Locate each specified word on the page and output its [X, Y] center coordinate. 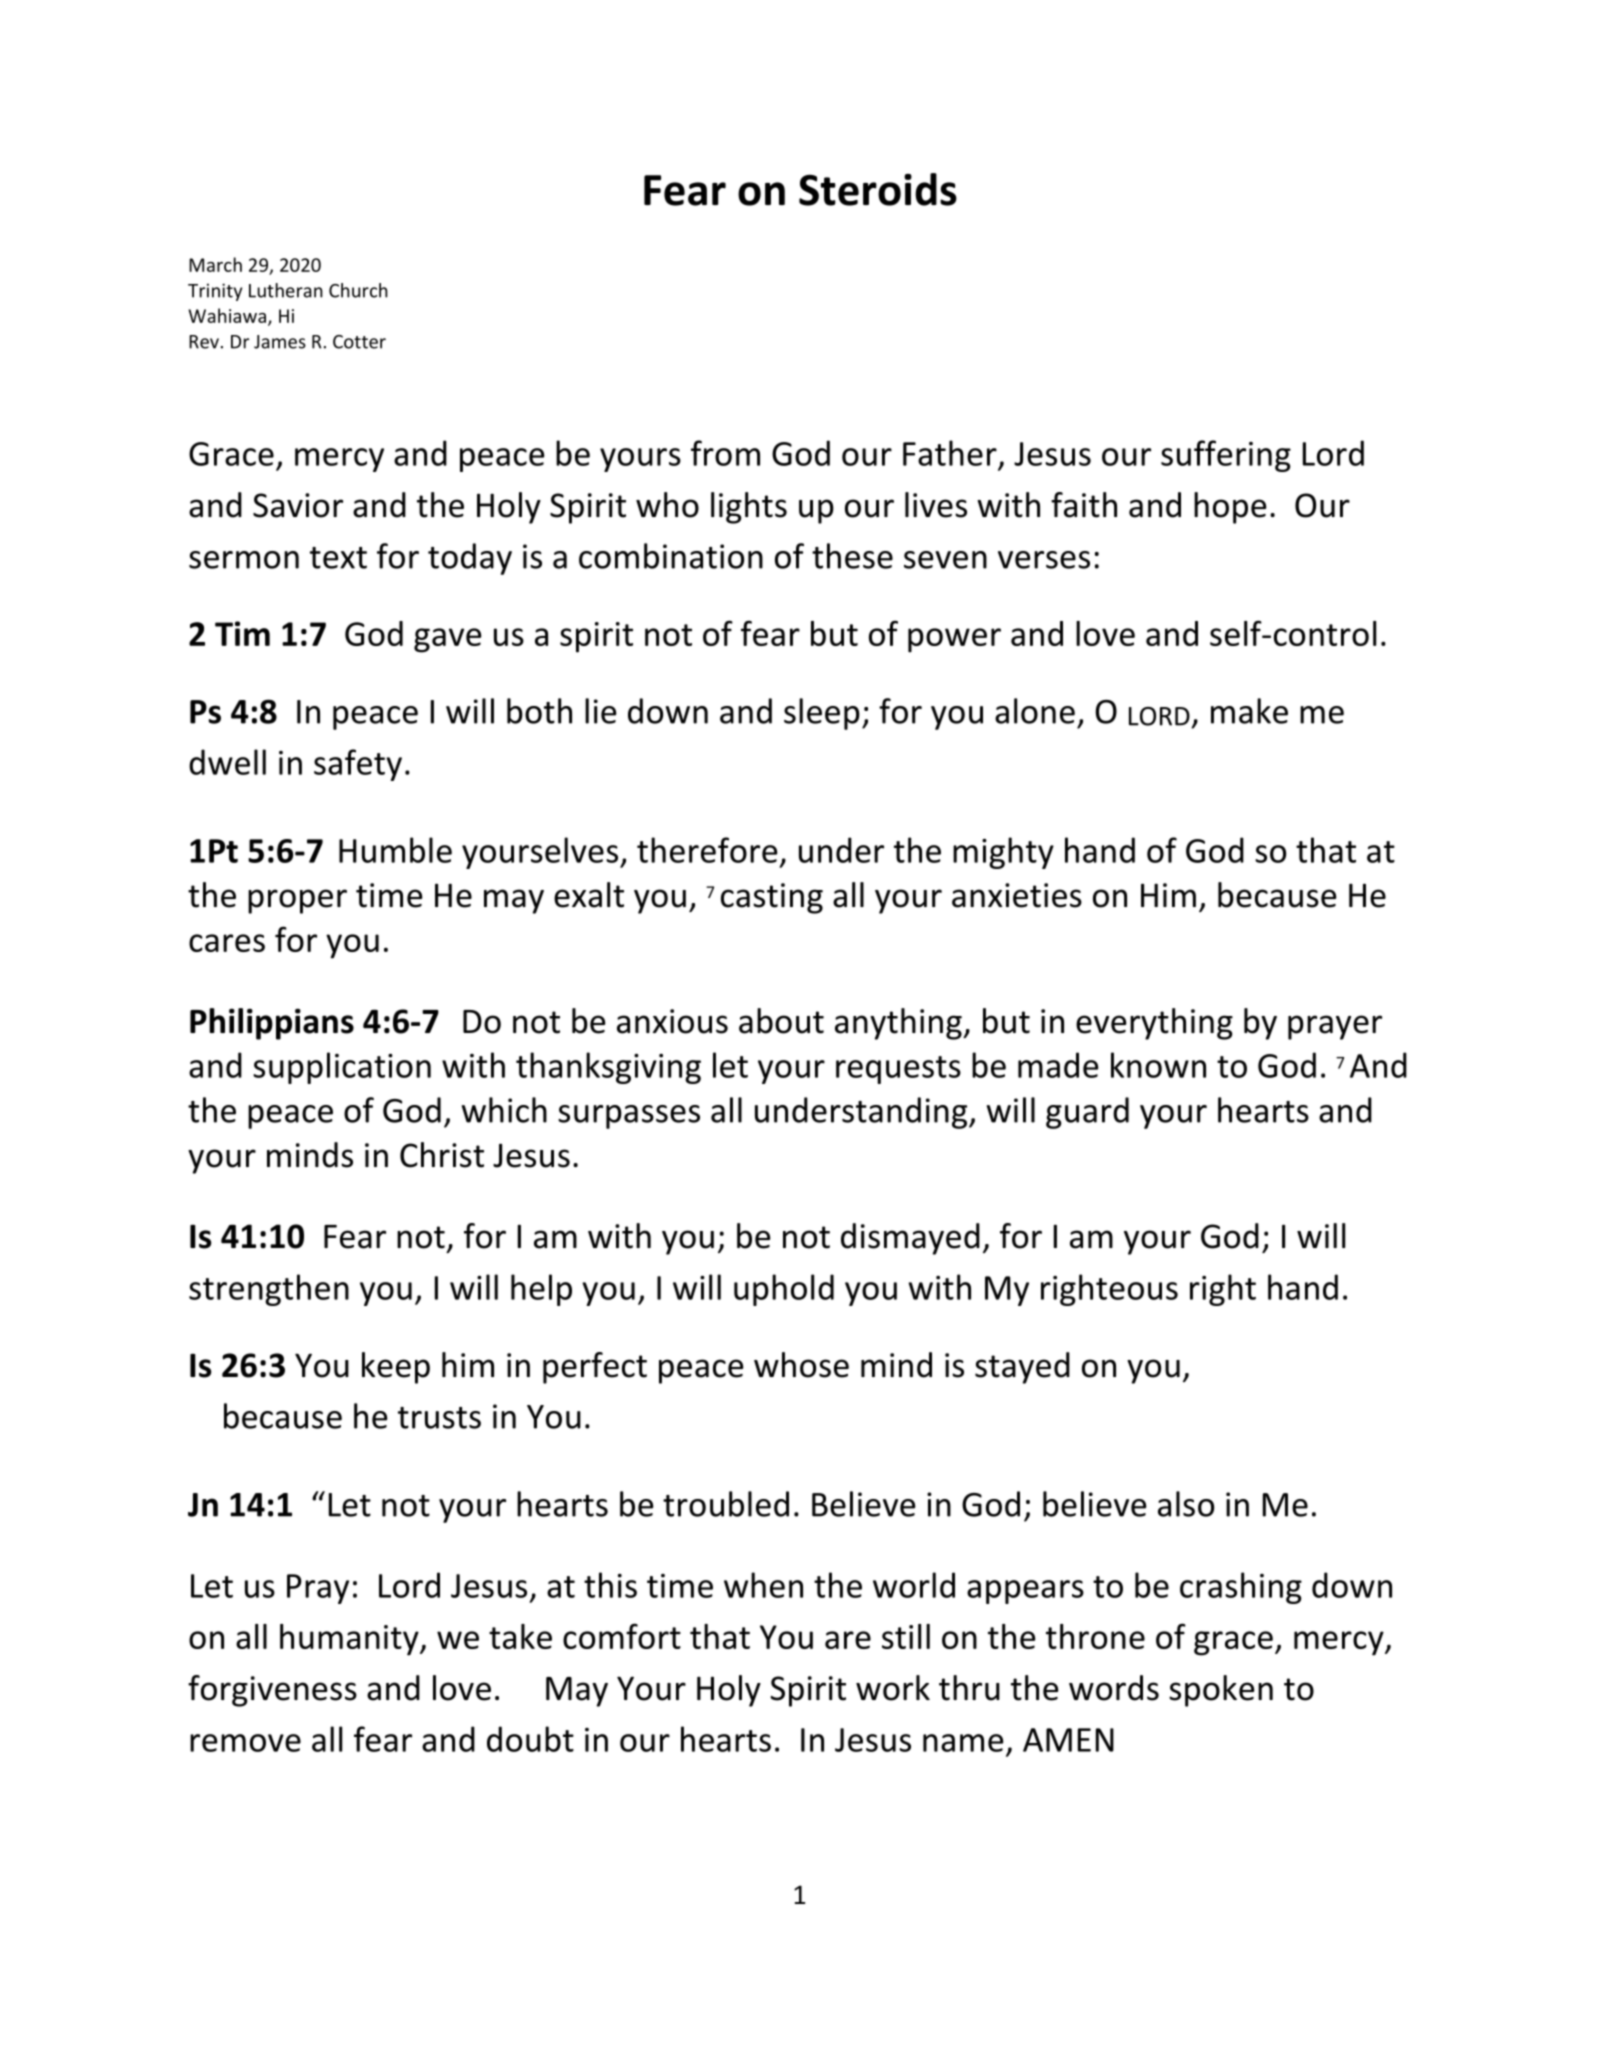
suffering [1226, 456]
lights [749, 508]
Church [358, 290]
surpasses [629, 1117]
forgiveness [272, 1691]
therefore [707, 850]
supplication [342, 1068]
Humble [395, 850]
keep [396, 1368]
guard [1087, 1113]
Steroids [878, 189]
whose [801, 1365]
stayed [1022, 1368]
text [338, 558]
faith [1084, 505]
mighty [1003, 853]
